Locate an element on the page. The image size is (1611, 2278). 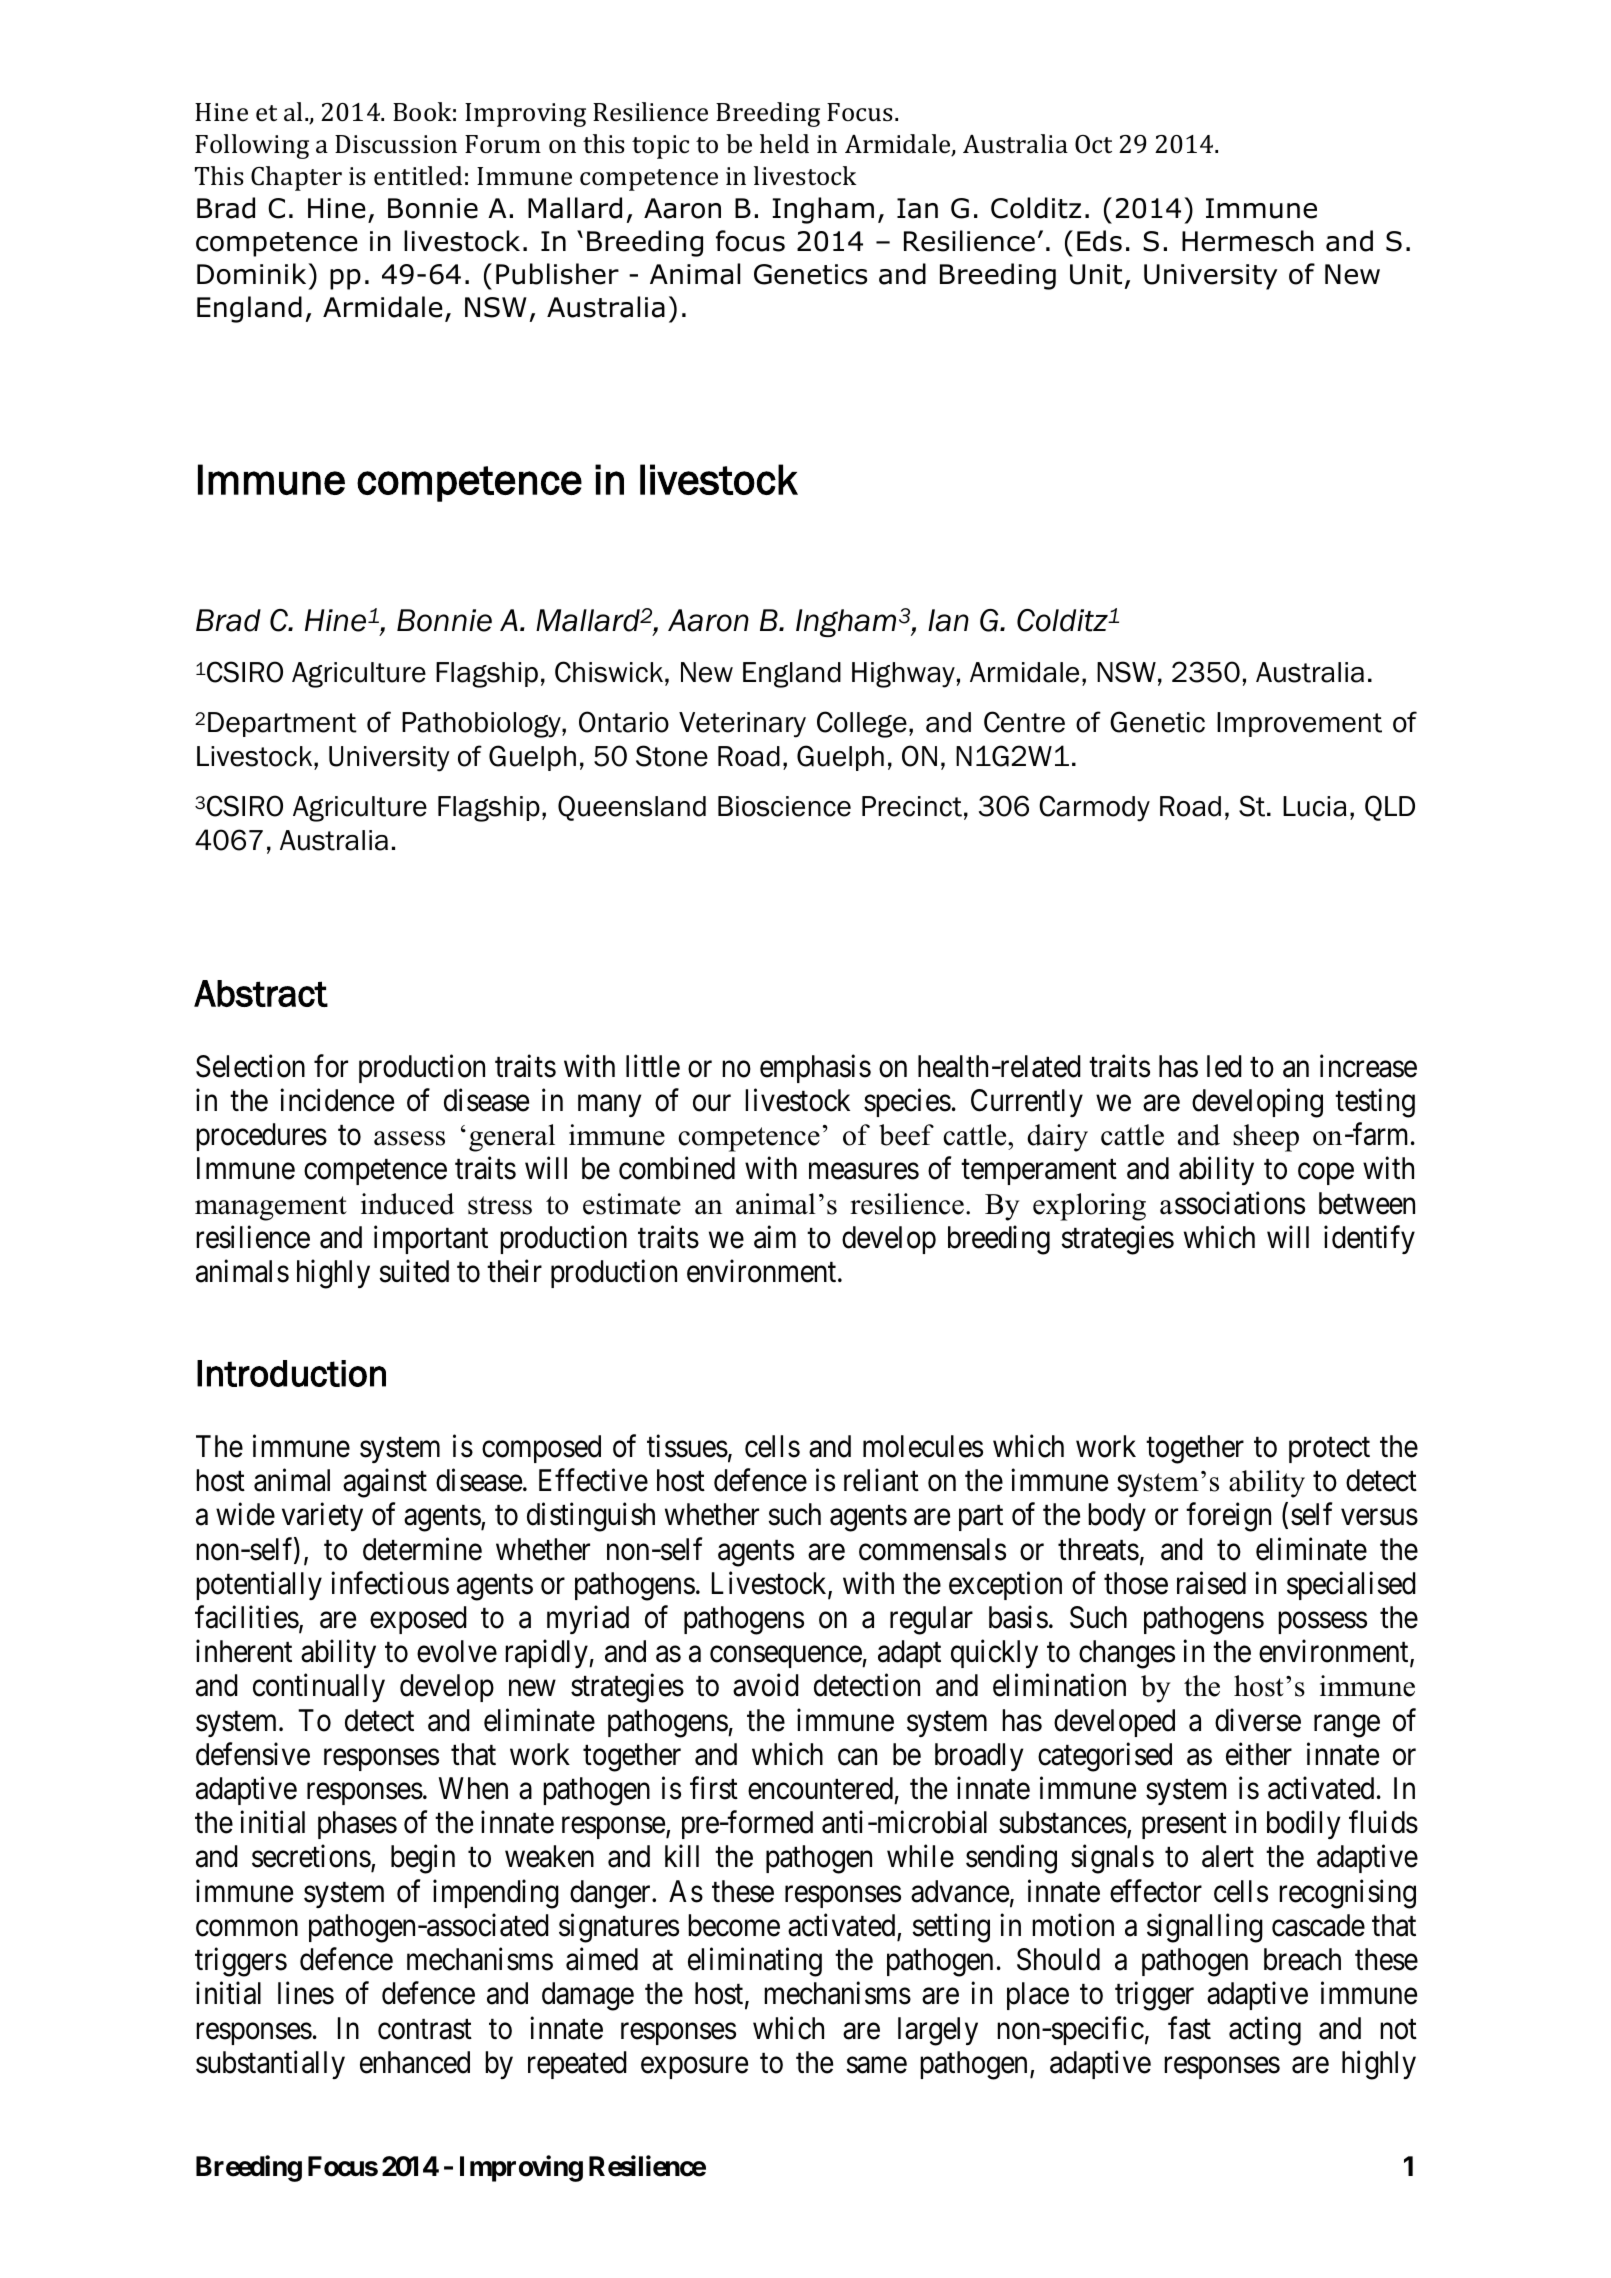
Eds is located at coordinates (1099, 241).
